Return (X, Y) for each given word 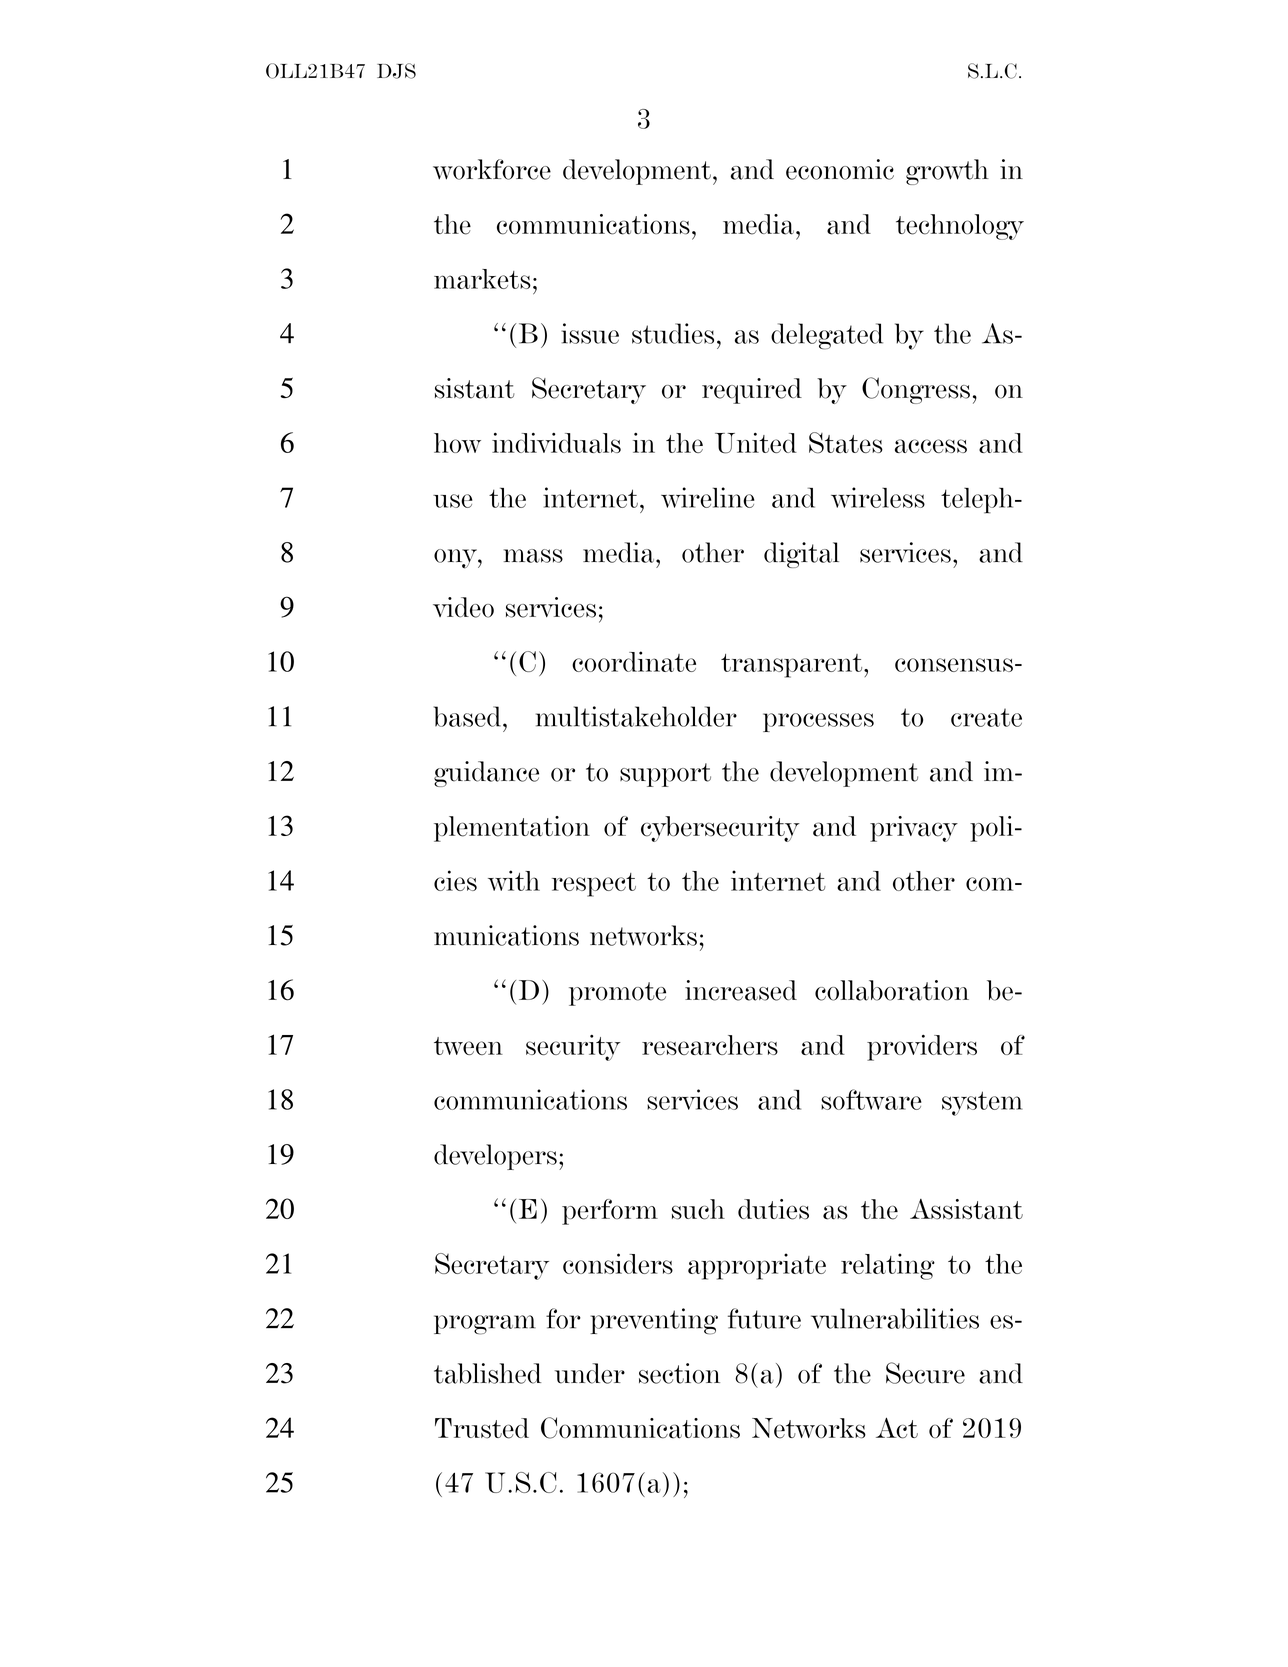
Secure (925, 1373)
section (679, 1373)
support (665, 775)
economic (840, 169)
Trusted (482, 1428)
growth (947, 172)
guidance (486, 774)
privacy (914, 829)
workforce (492, 169)
